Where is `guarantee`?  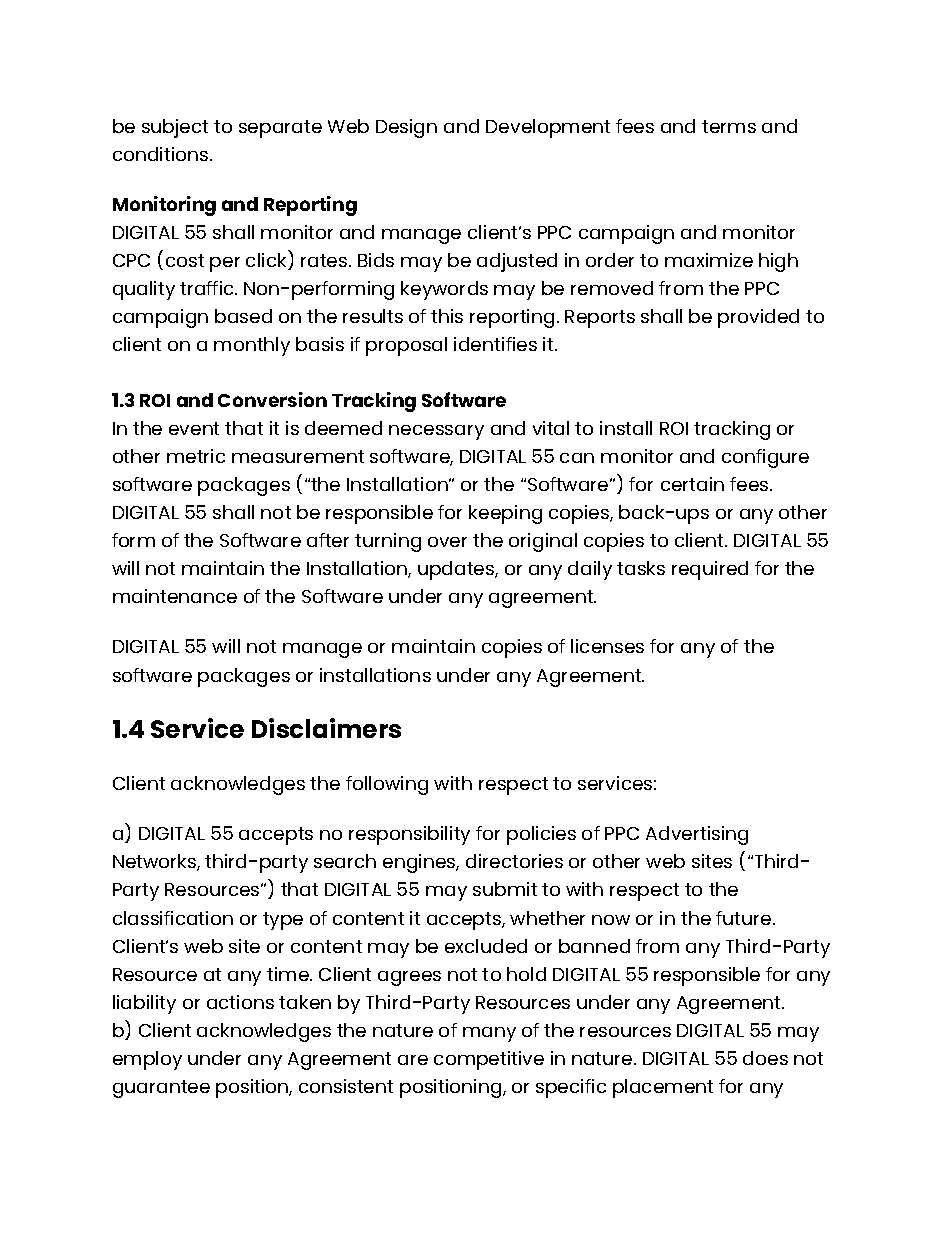 guarantee is located at coordinates (161, 1089).
